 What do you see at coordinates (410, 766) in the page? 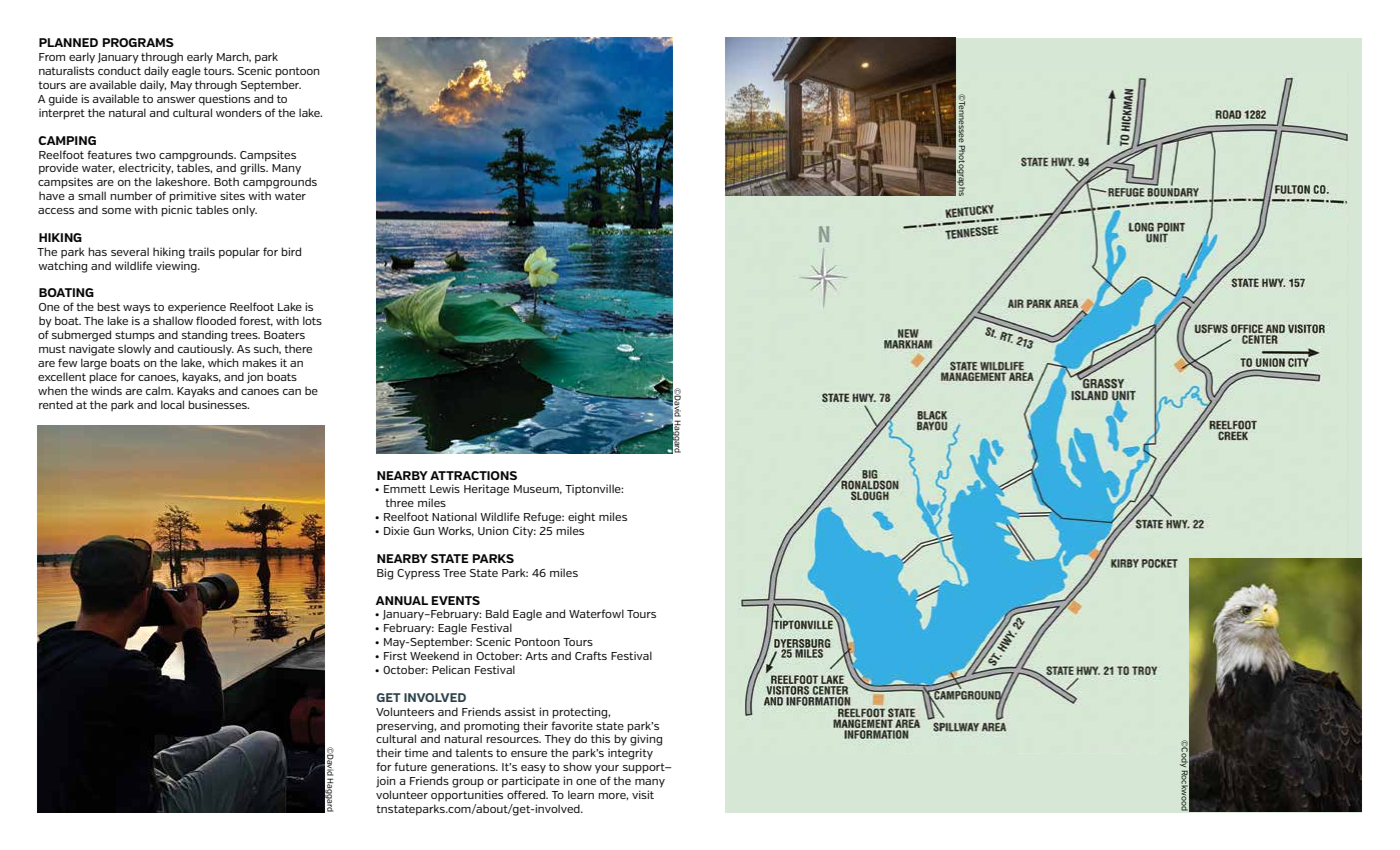
I see `future` at bounding box center [410, 766].
